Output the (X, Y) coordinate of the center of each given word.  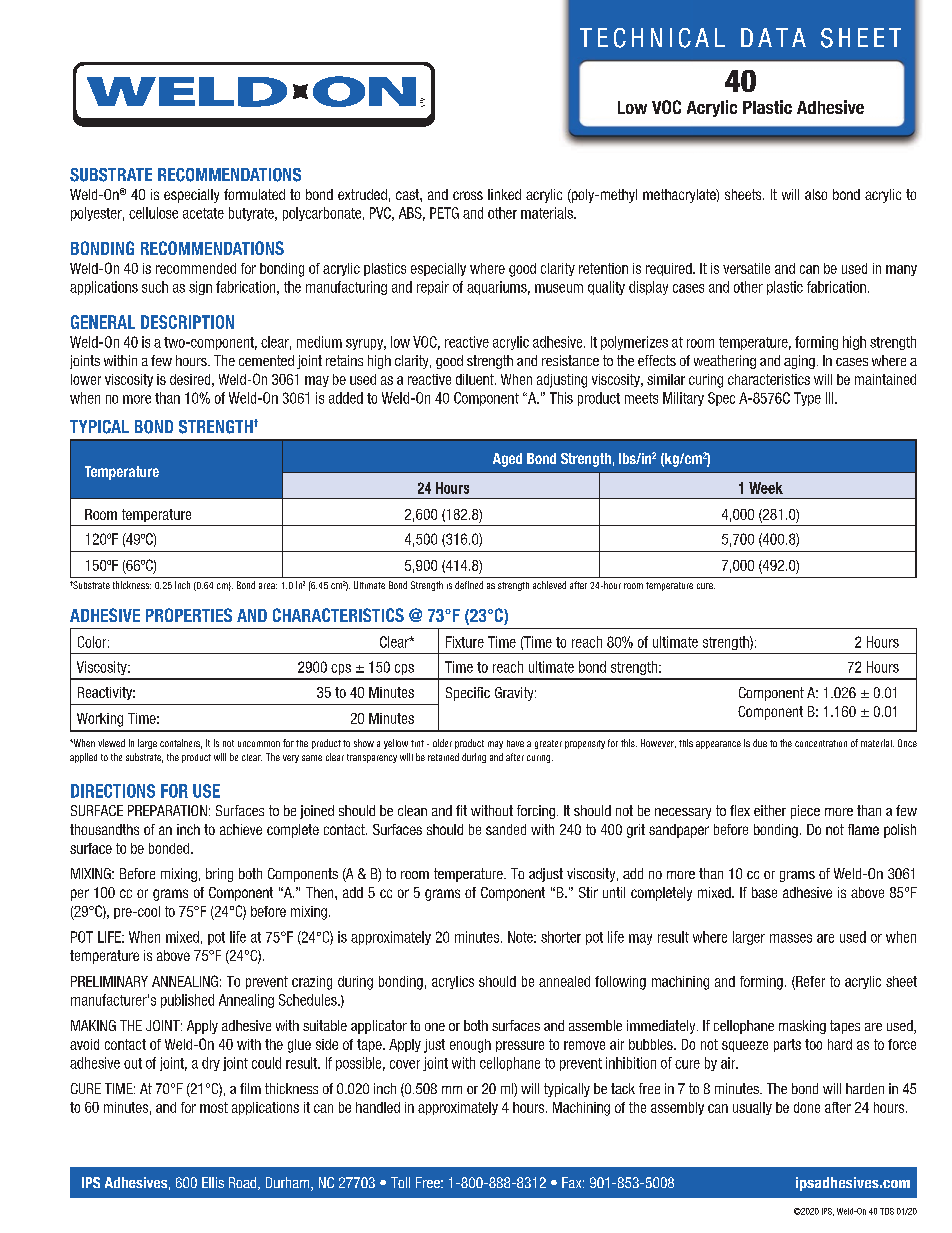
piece (805, 812)
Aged (507, 460)
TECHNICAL (652, 38)
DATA (773, 37)
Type (807, 399)
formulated (254, 194)
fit (461, 810)
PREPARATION (167, 810)
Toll (400, 1182)
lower (86, 379)
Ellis (213, 1182)
